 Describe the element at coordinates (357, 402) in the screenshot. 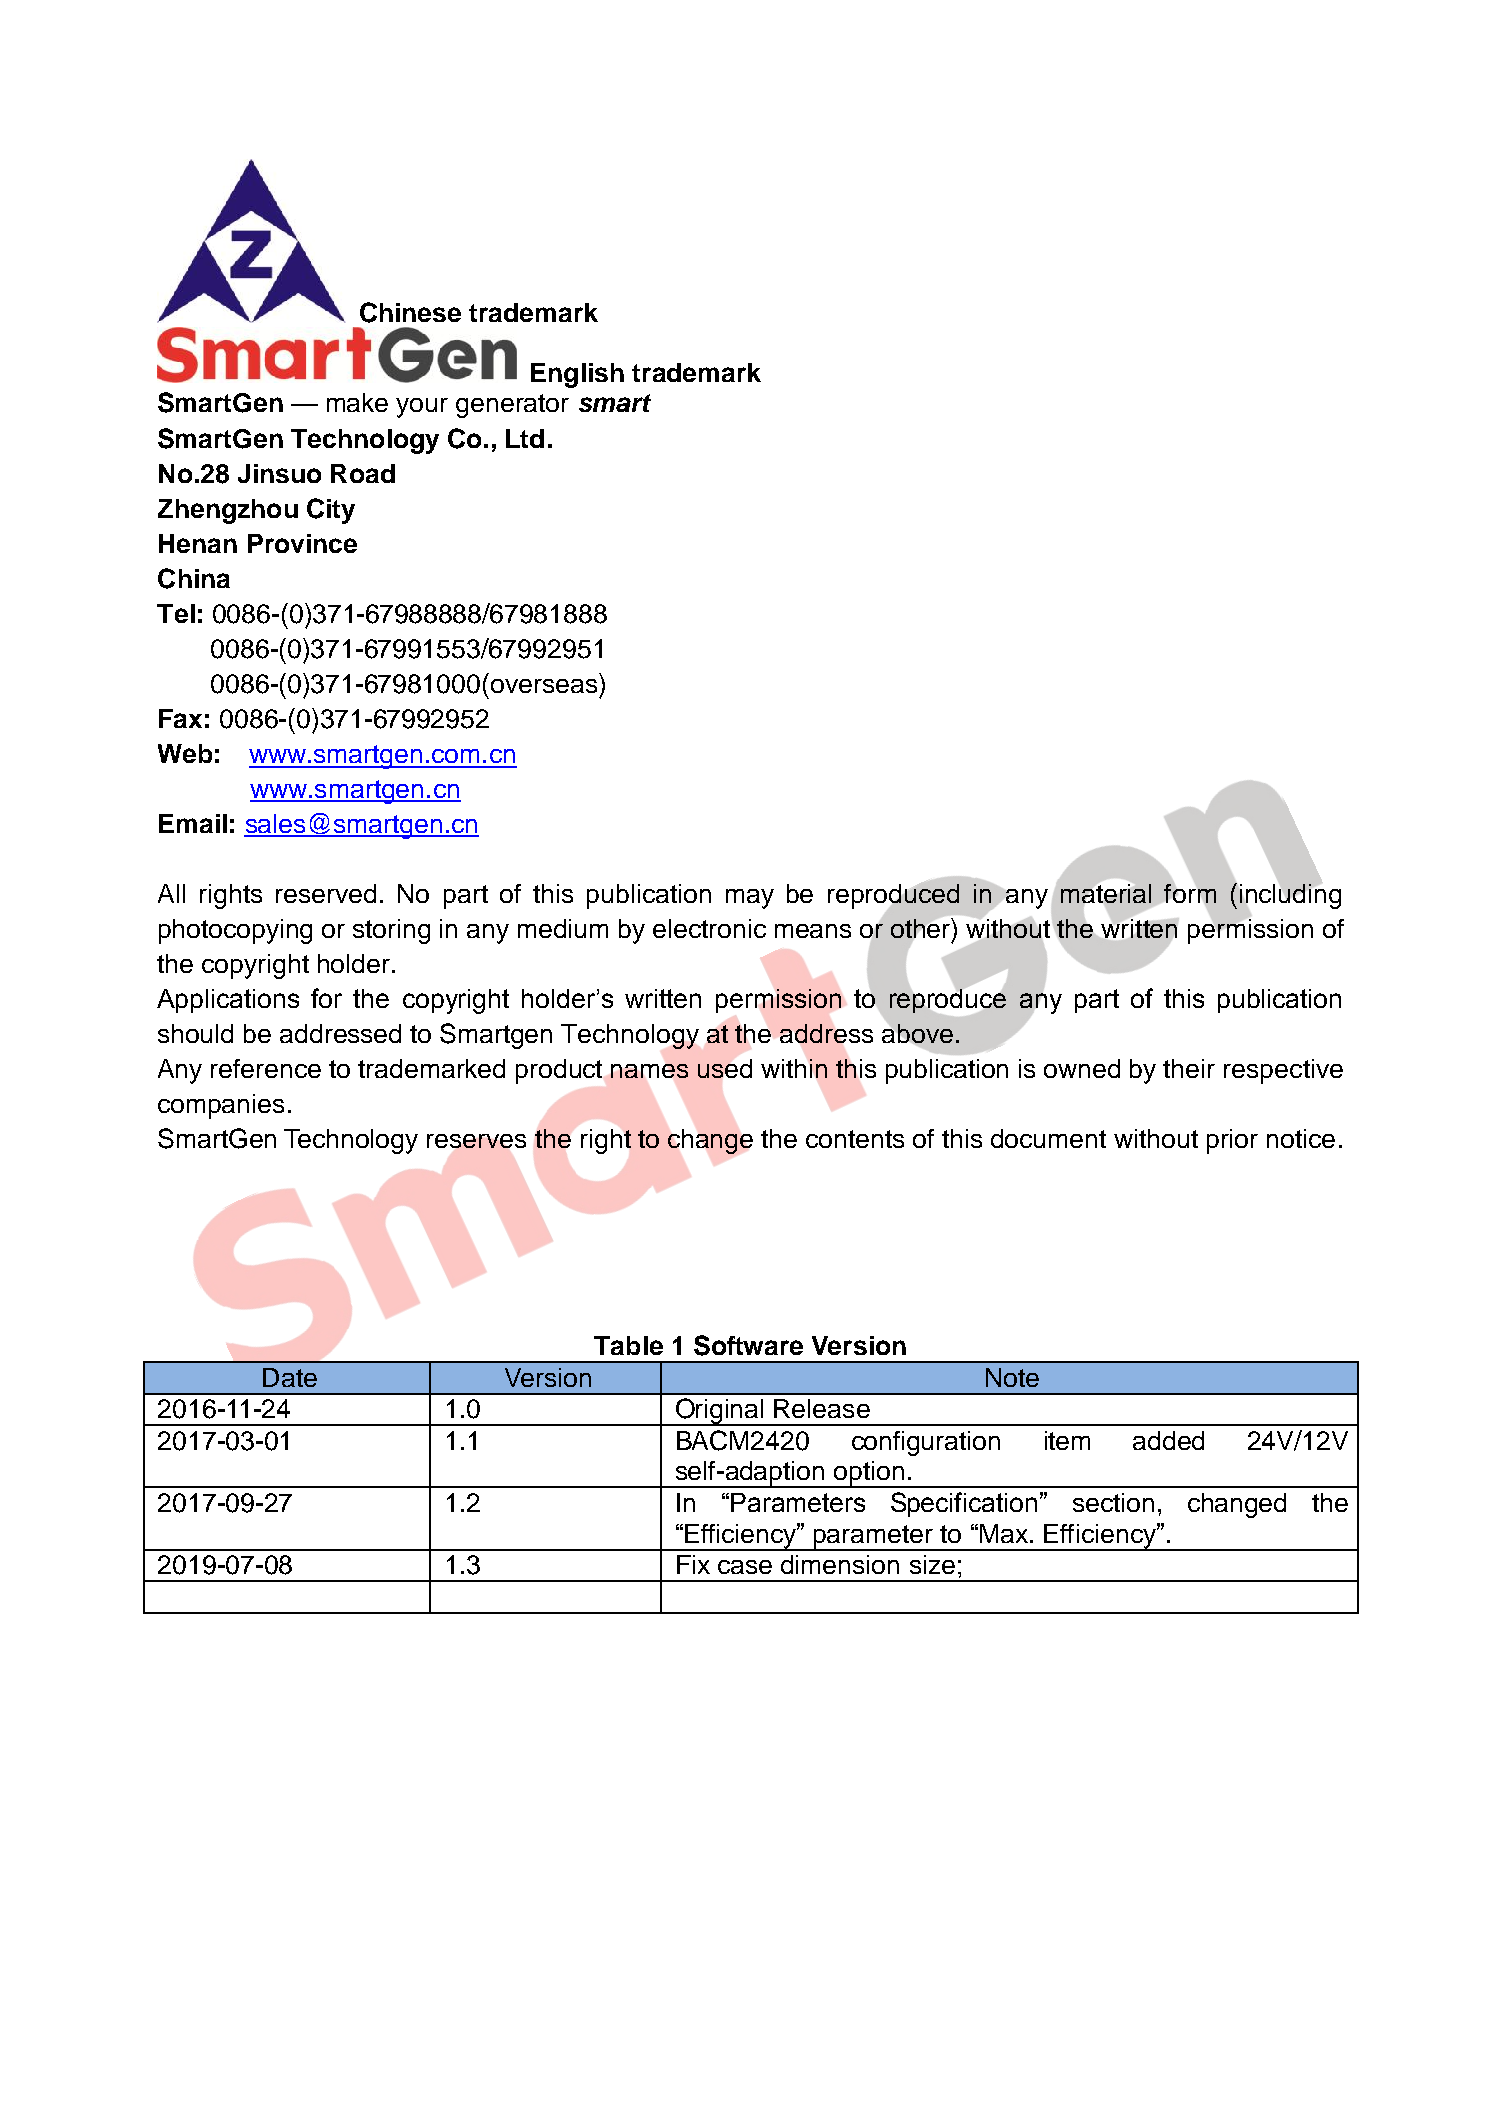

I see `make` at that location.
